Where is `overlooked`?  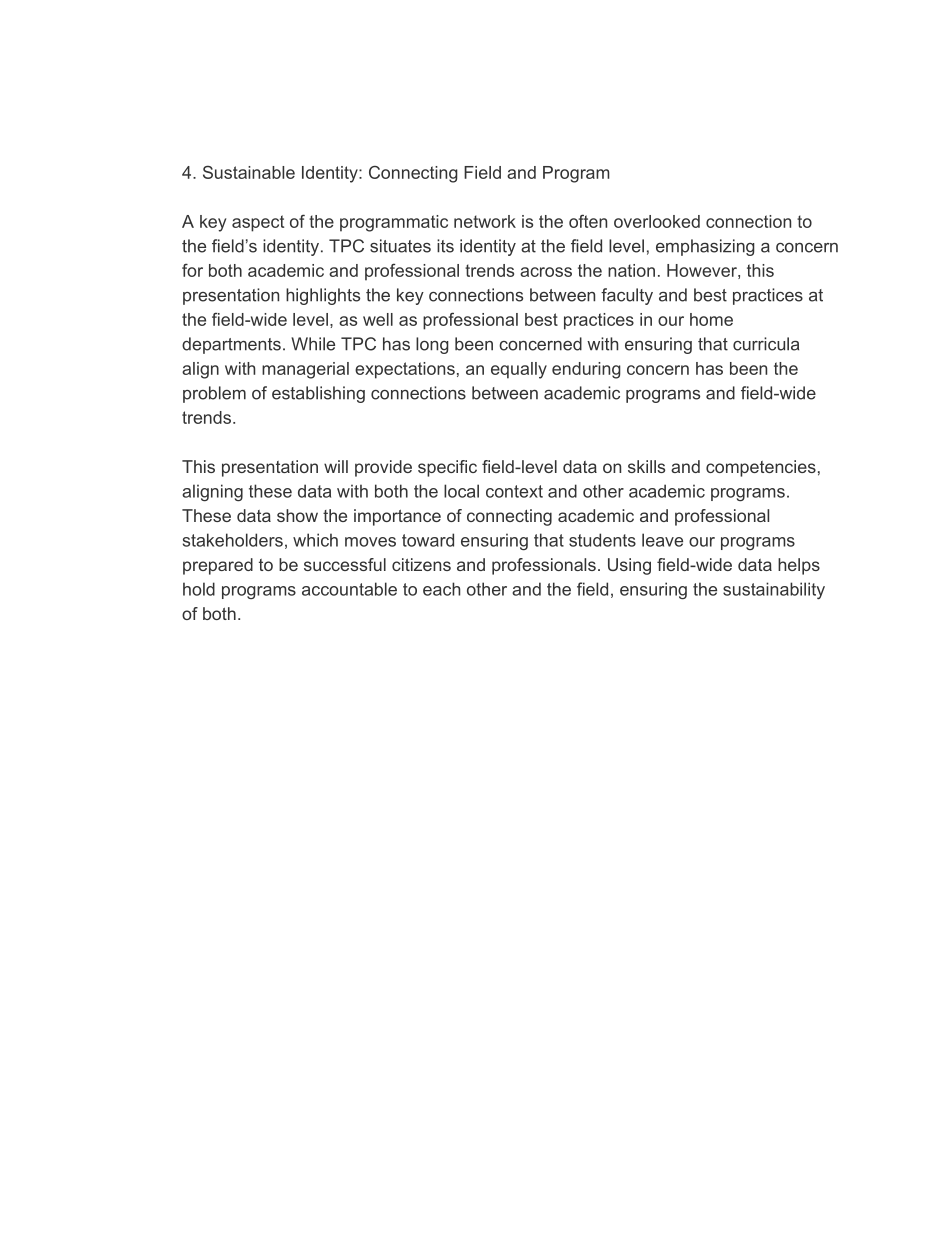 overlooked is located at coordinates (657, 221).
